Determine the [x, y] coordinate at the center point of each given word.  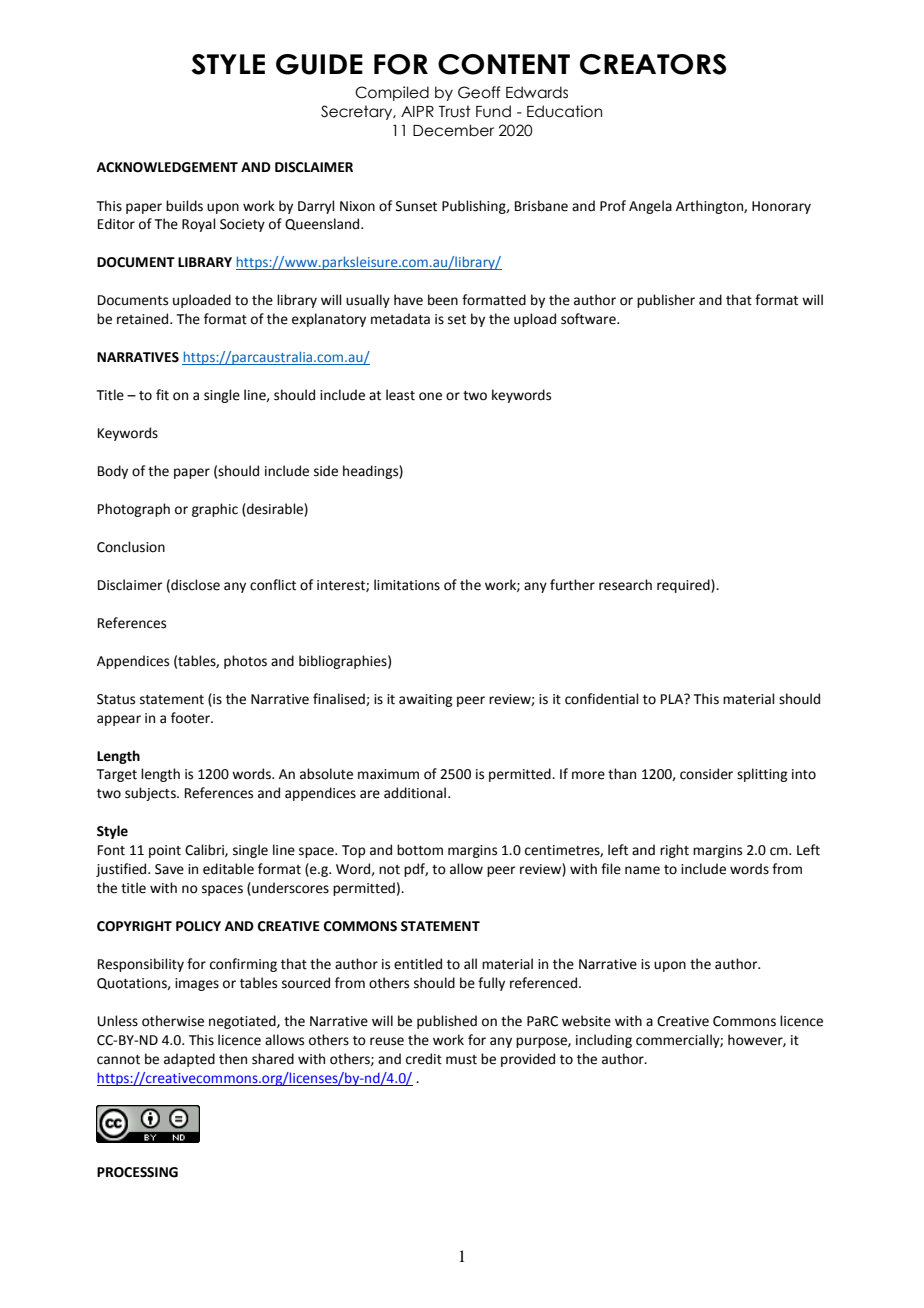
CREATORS [653, 64]
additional [415, 793]
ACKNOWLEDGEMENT [167, 167]
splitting [762, 775]
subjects [151, 794]
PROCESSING [137, 1172]
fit [162, 395]
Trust [455, 111]
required [684, 586]
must [461, 1060]
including [604, 1041]
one [430, 396]
